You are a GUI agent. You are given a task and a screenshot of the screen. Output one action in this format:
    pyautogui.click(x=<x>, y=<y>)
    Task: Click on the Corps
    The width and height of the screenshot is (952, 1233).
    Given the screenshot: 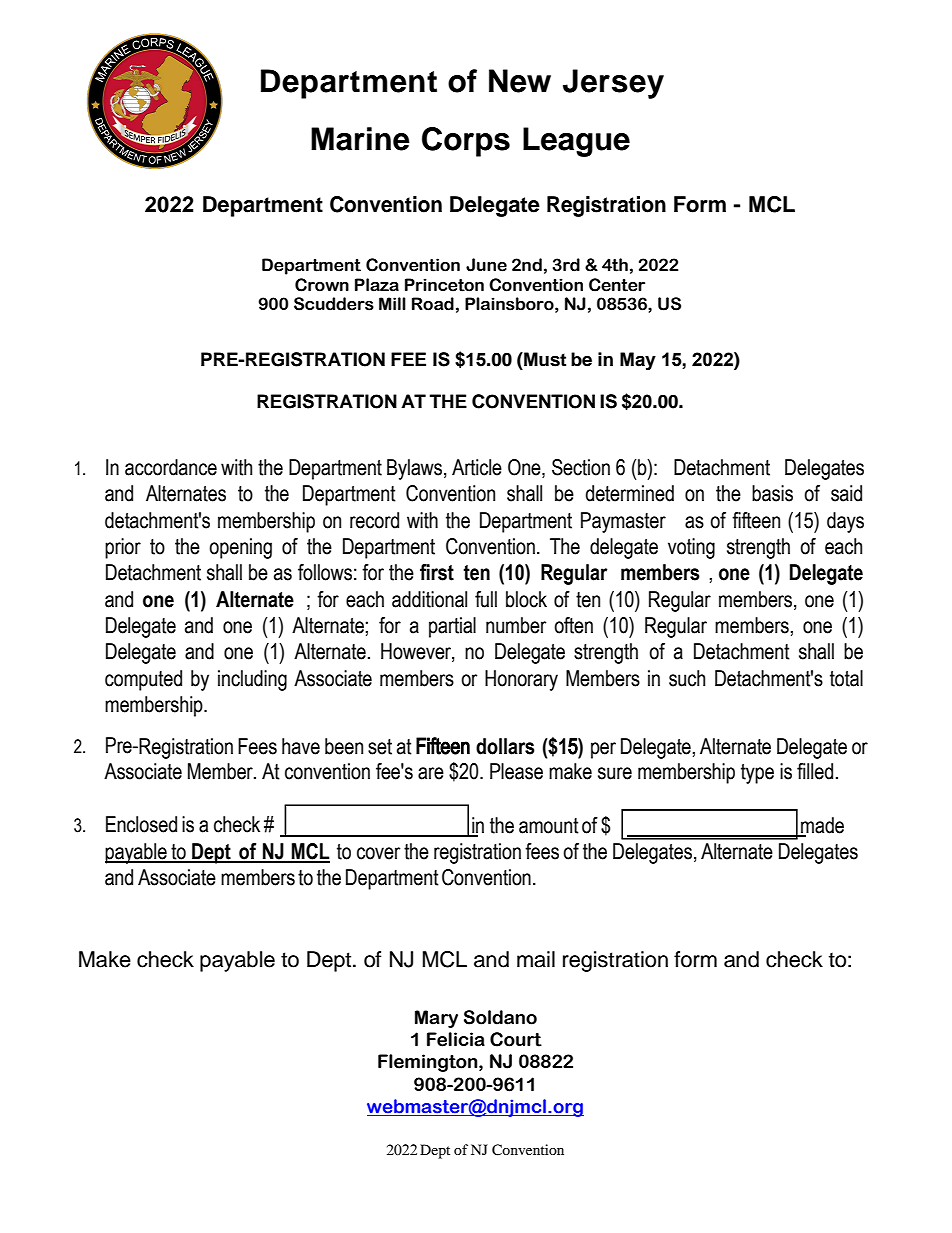 What is the action you would take?
    pyautogui.click(x=466, y=142)
